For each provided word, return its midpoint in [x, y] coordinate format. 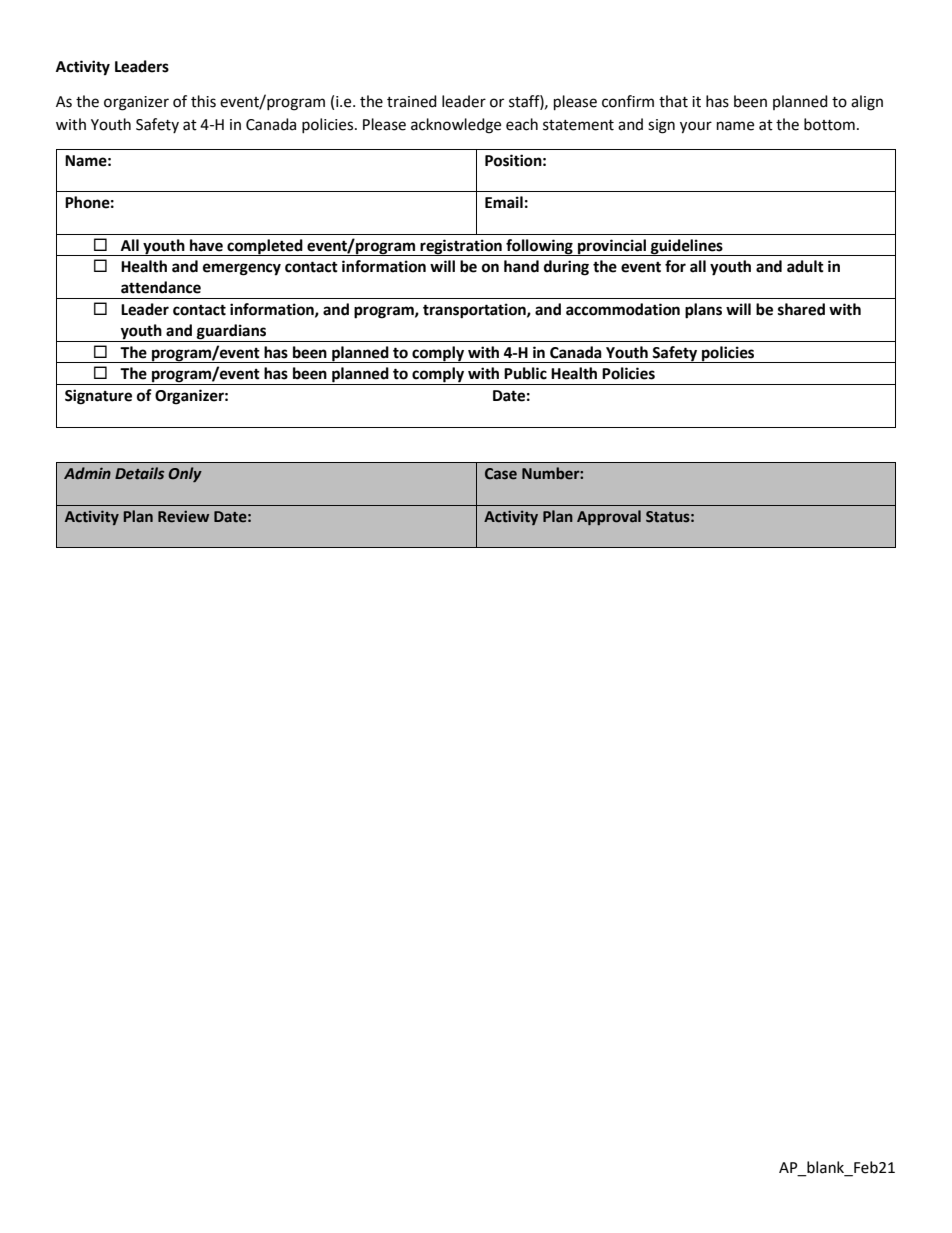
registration [461, 247]
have [206, 245]
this [203, 101]
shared [801, 309]
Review [183, 517]
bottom [829, 124]
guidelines [687, 247]
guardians [231, 332]
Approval [609, 517]
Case [501, 474]
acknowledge [456, 126]
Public [525, 373]
